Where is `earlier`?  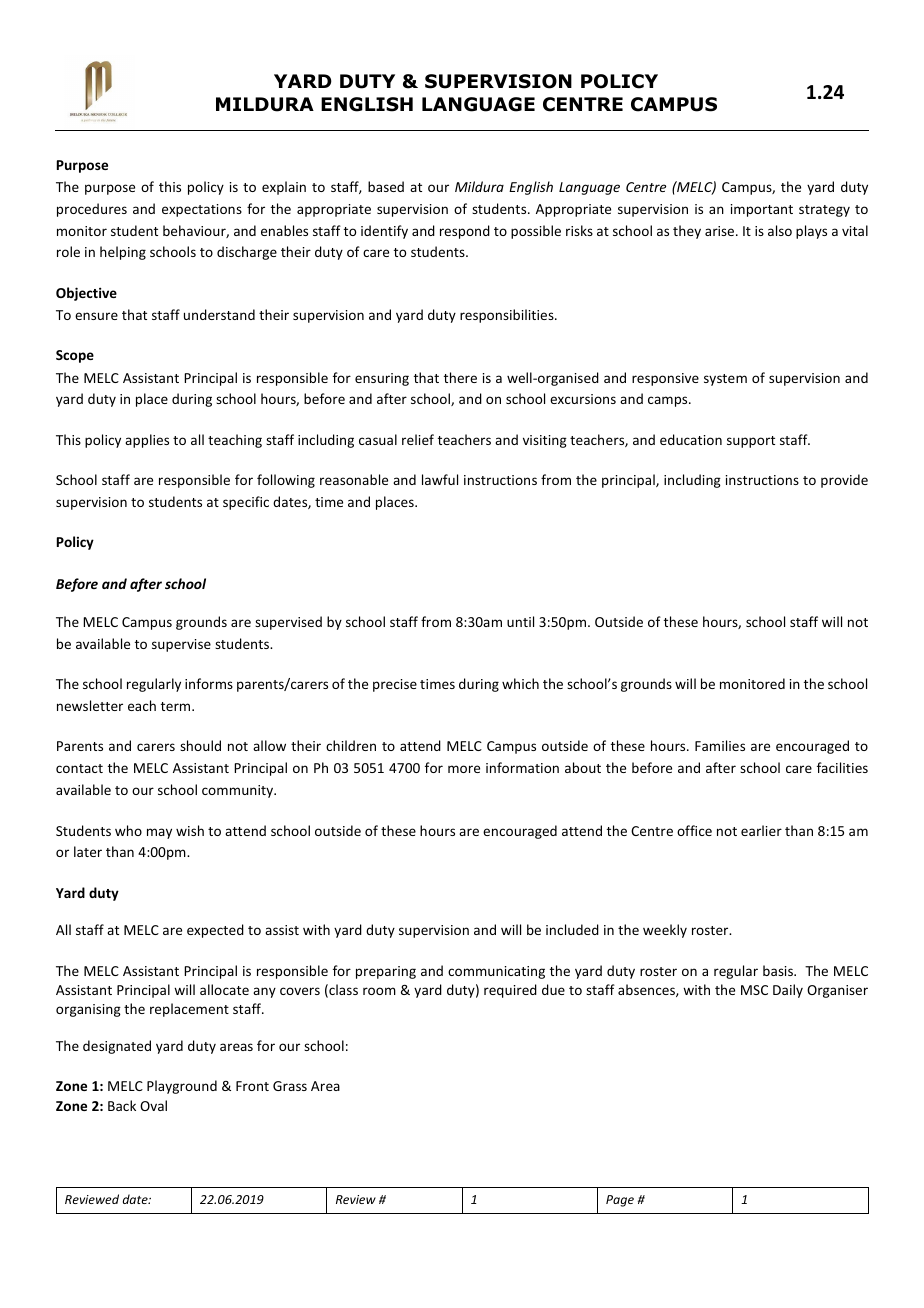
earlier is located at coordinates (761, 830).
